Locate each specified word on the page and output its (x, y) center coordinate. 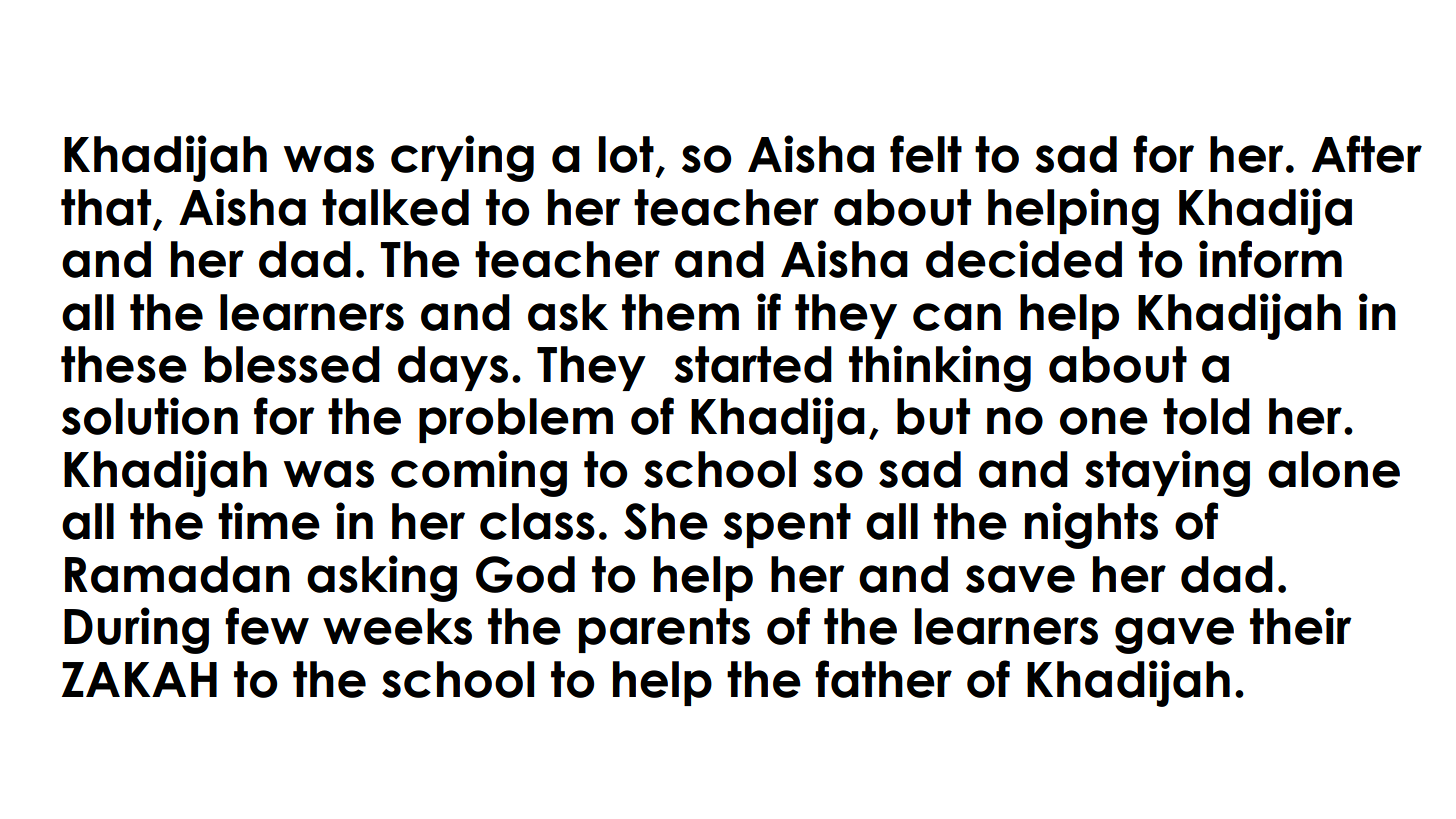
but (933, 416)
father (883, 679)
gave (1174, 635)
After (1367, 154)
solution (150, 416)
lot (626, 154)
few (267, 626)
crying (462, 158)
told (1206, 416)
